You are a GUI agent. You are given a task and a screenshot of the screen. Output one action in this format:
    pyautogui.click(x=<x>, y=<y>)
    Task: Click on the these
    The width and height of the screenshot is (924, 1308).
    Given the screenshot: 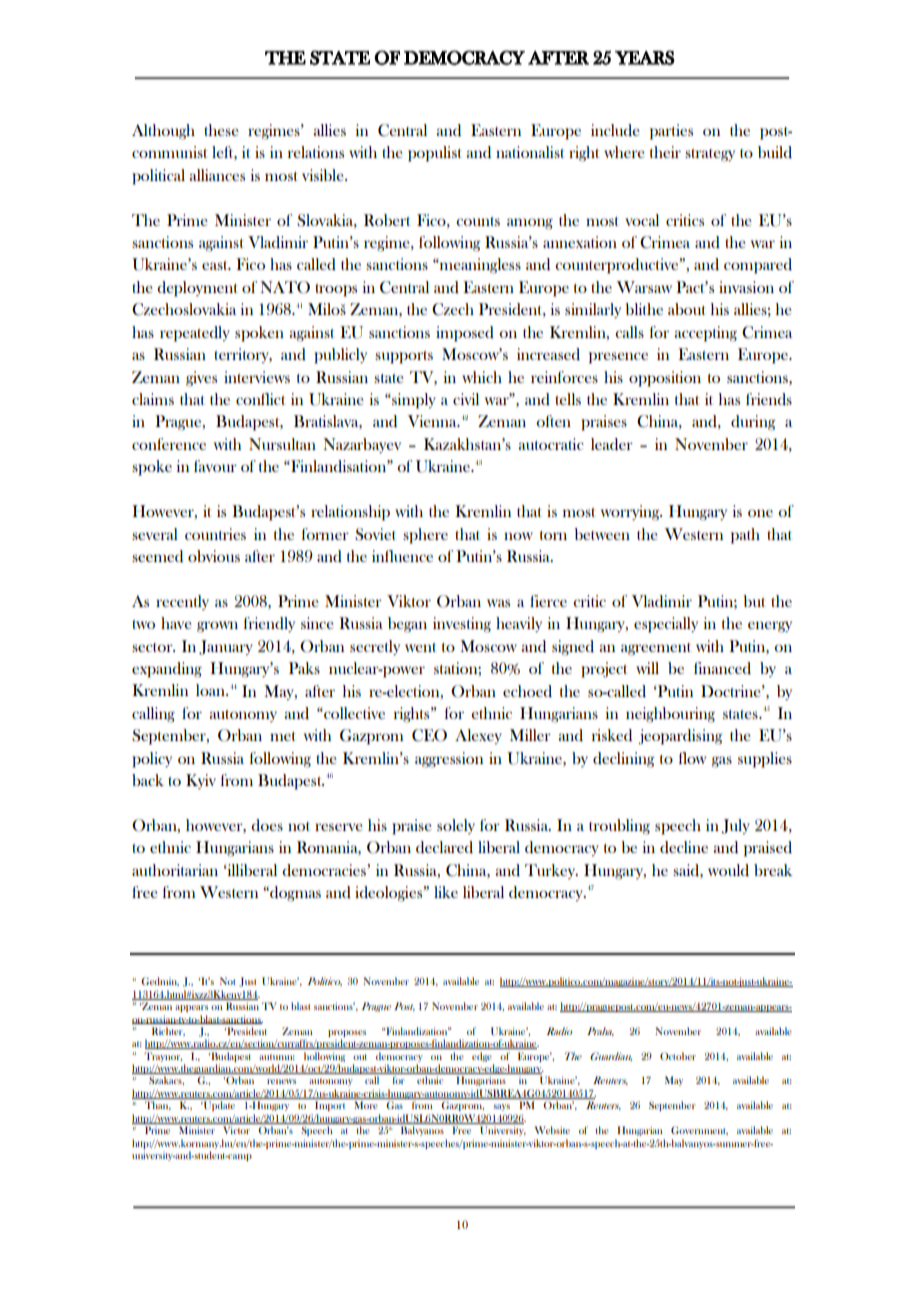 What is the action you would take?
    pyautogui.click(x=221, y=130)
